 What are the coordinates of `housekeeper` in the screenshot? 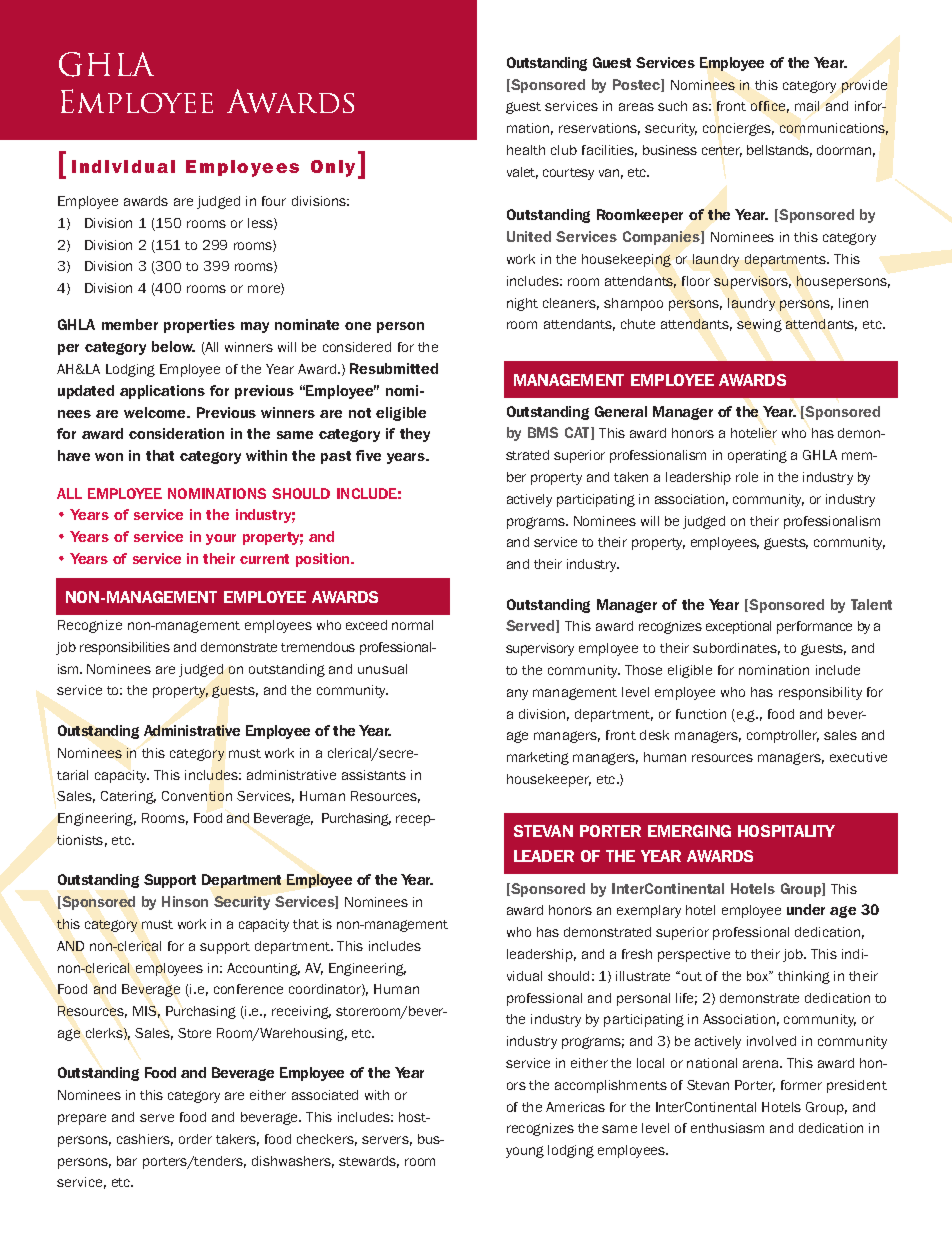 It's located at (549, 780).
